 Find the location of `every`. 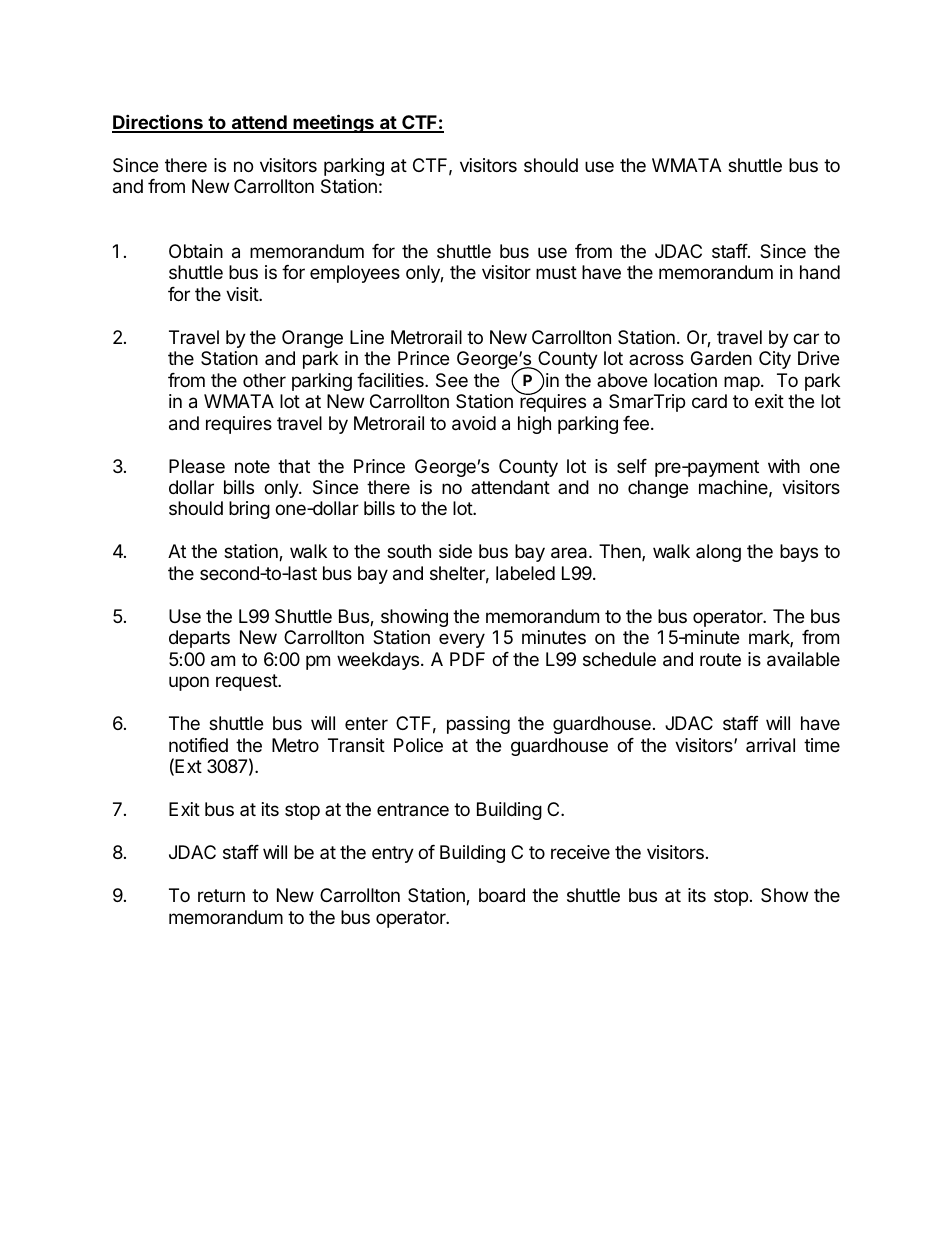

every is located at coordinates (462, 640).
